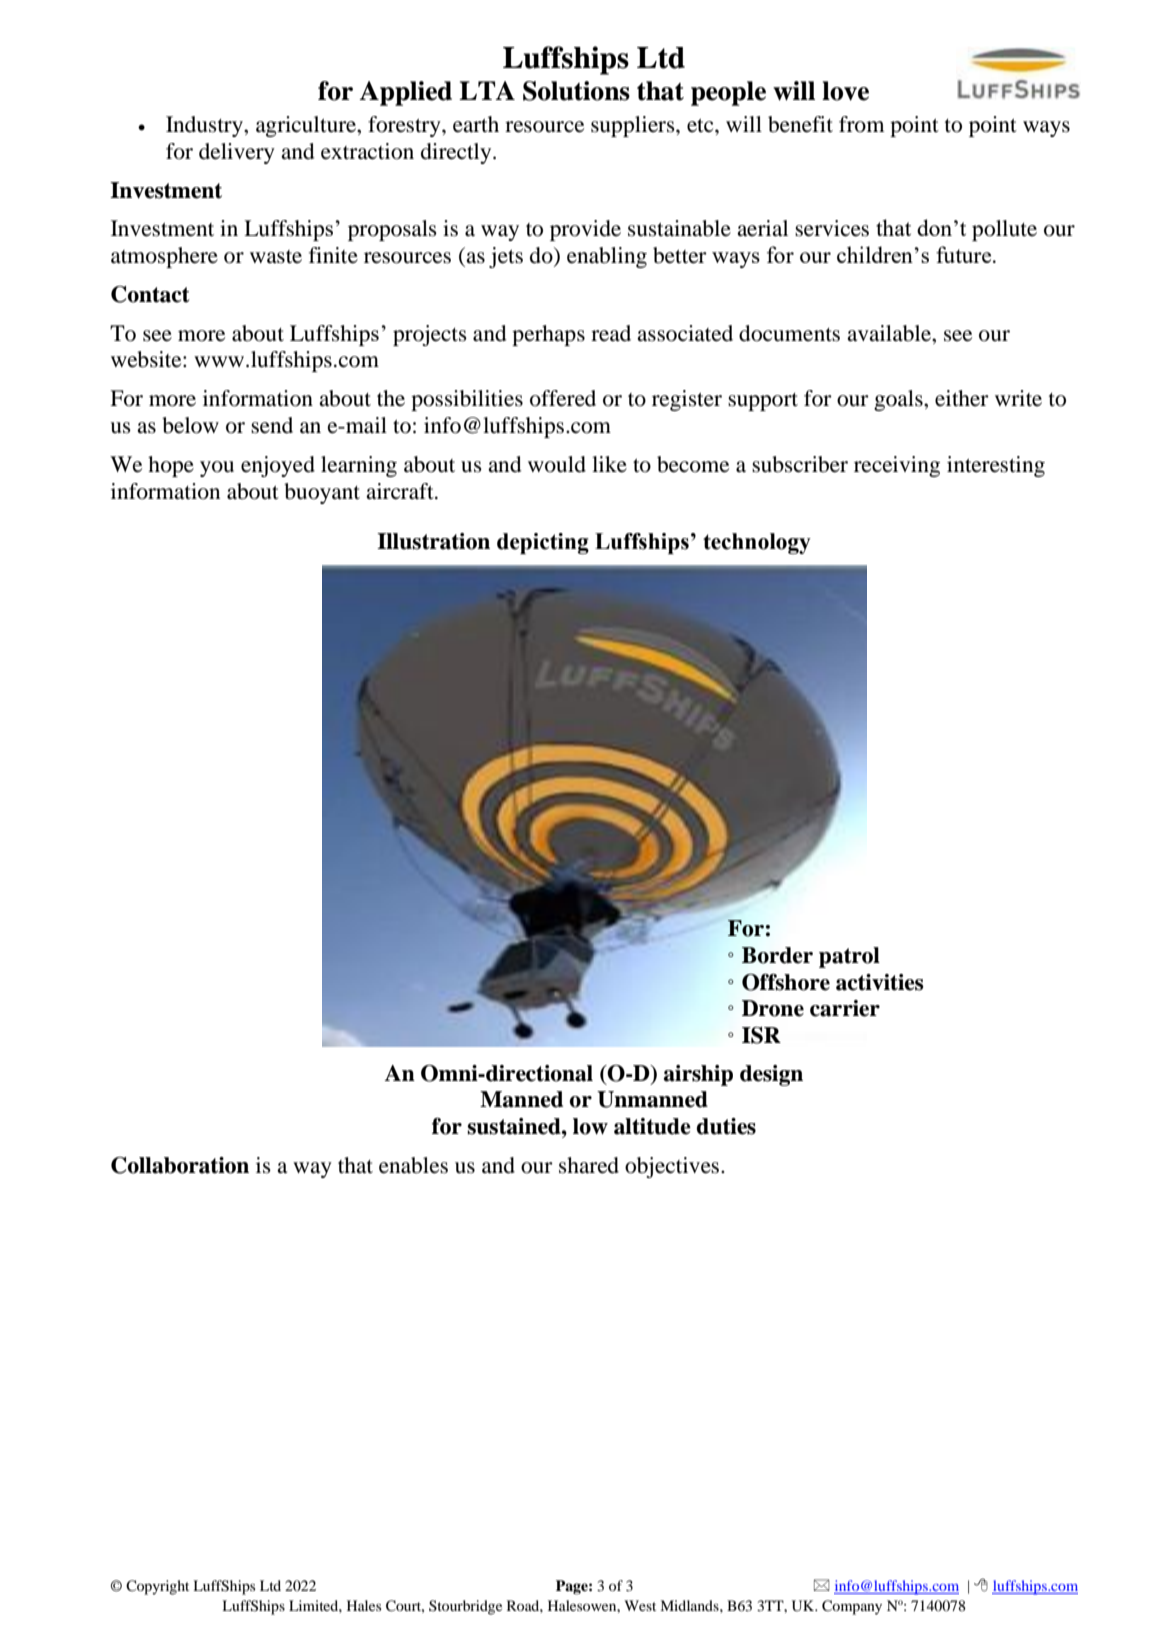  What do you see at coordinates (543, 543) in the screenshot?
I see `depicting` at bounding box center [543, 543].
